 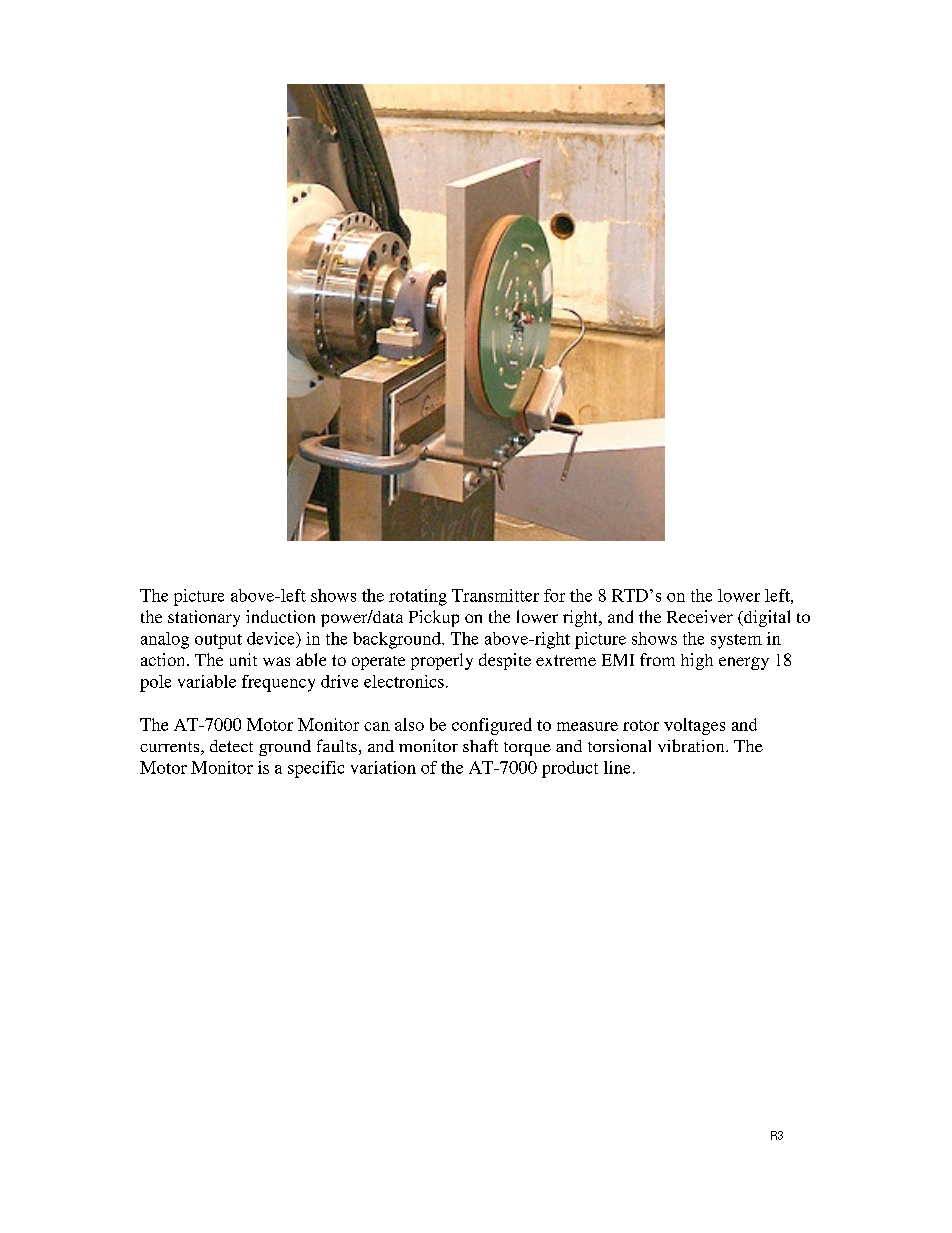 I want to click on voltages, so click(x=694, y=726).
